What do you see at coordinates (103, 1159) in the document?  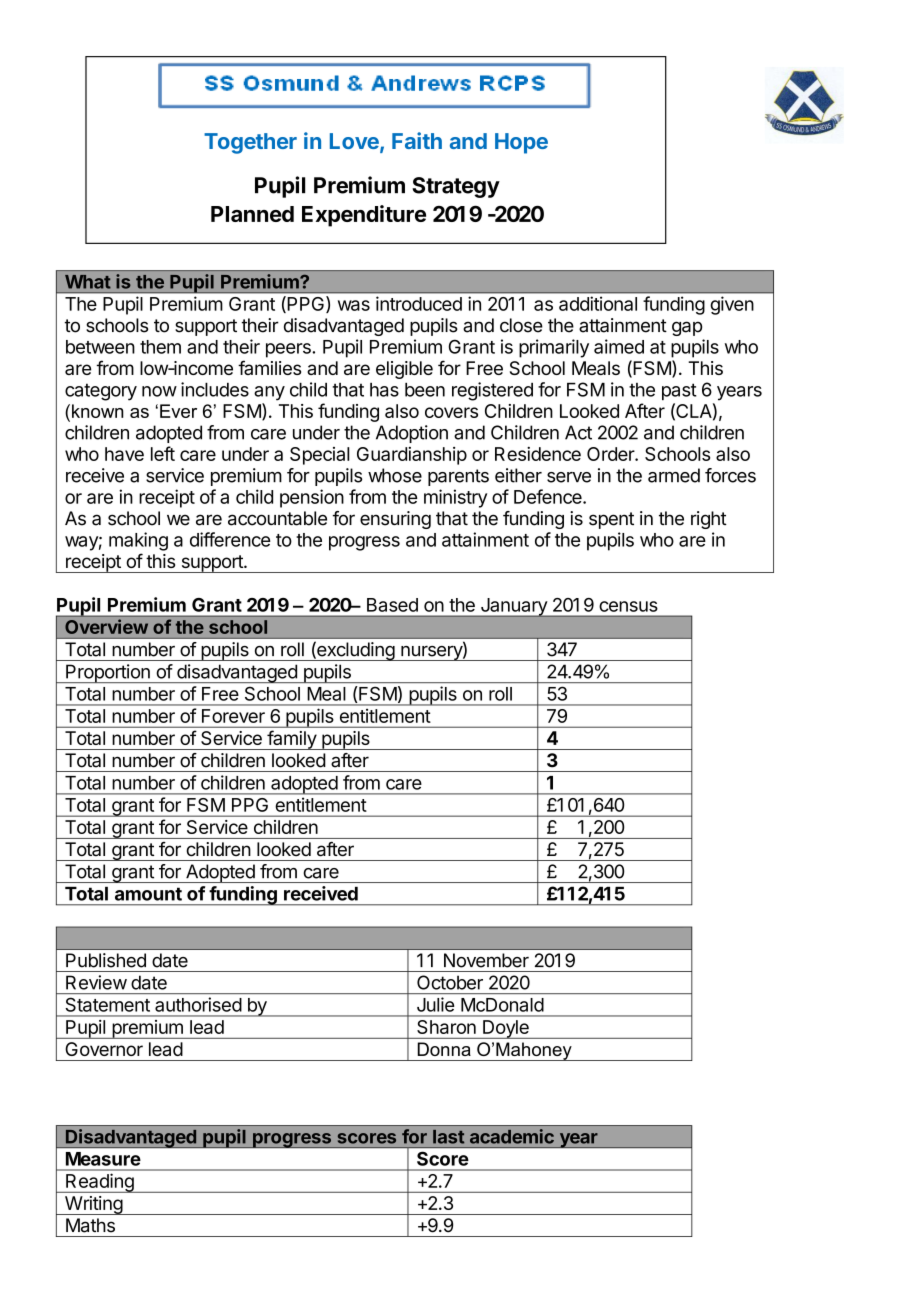 I see `Measure` at bounding box center [103, 1159].
